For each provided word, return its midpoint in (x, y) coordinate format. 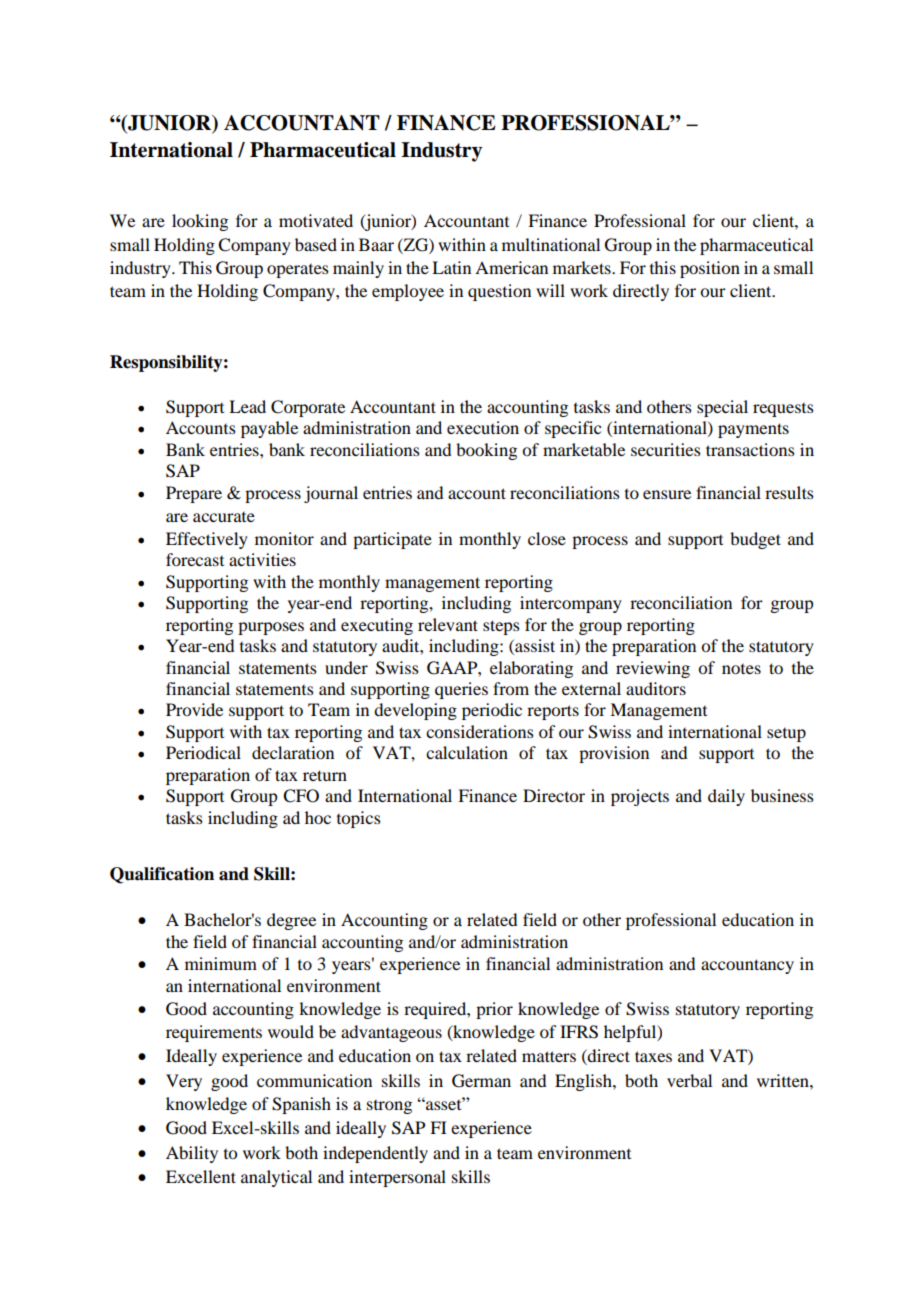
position (710, 269)
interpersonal (397, 1178)
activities (262, 559)
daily (726, 797)
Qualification (162, 875)
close (547, 538)
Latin (451, 267)
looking (200, 222)
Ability (192, 1154)
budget (755, 540)
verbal (689, 1080)
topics (359, 819)
